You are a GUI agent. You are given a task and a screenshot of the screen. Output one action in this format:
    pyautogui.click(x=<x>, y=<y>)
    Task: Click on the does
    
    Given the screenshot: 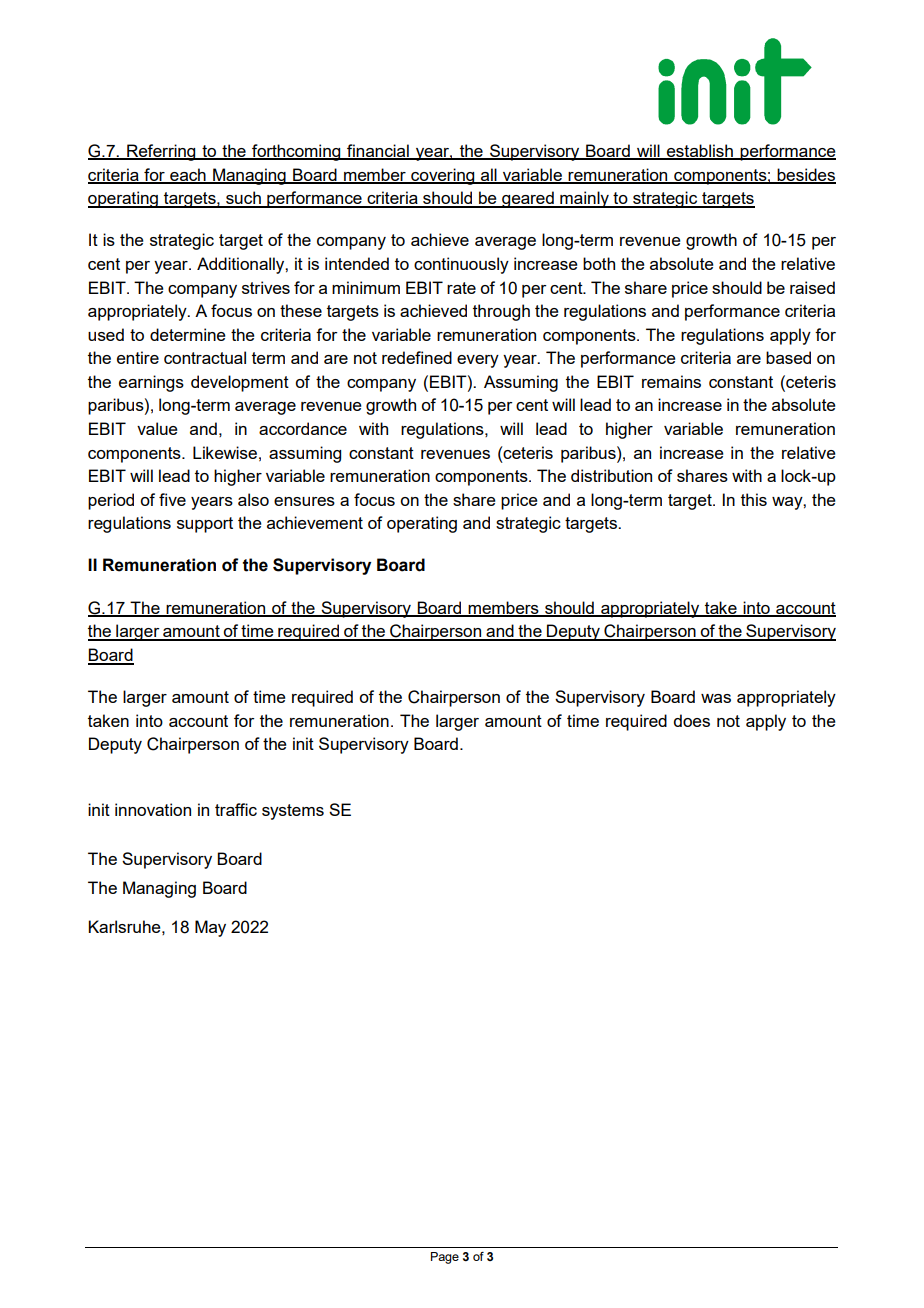 What is the action you would take?
    pyautogui.click(x=691, y=720)
